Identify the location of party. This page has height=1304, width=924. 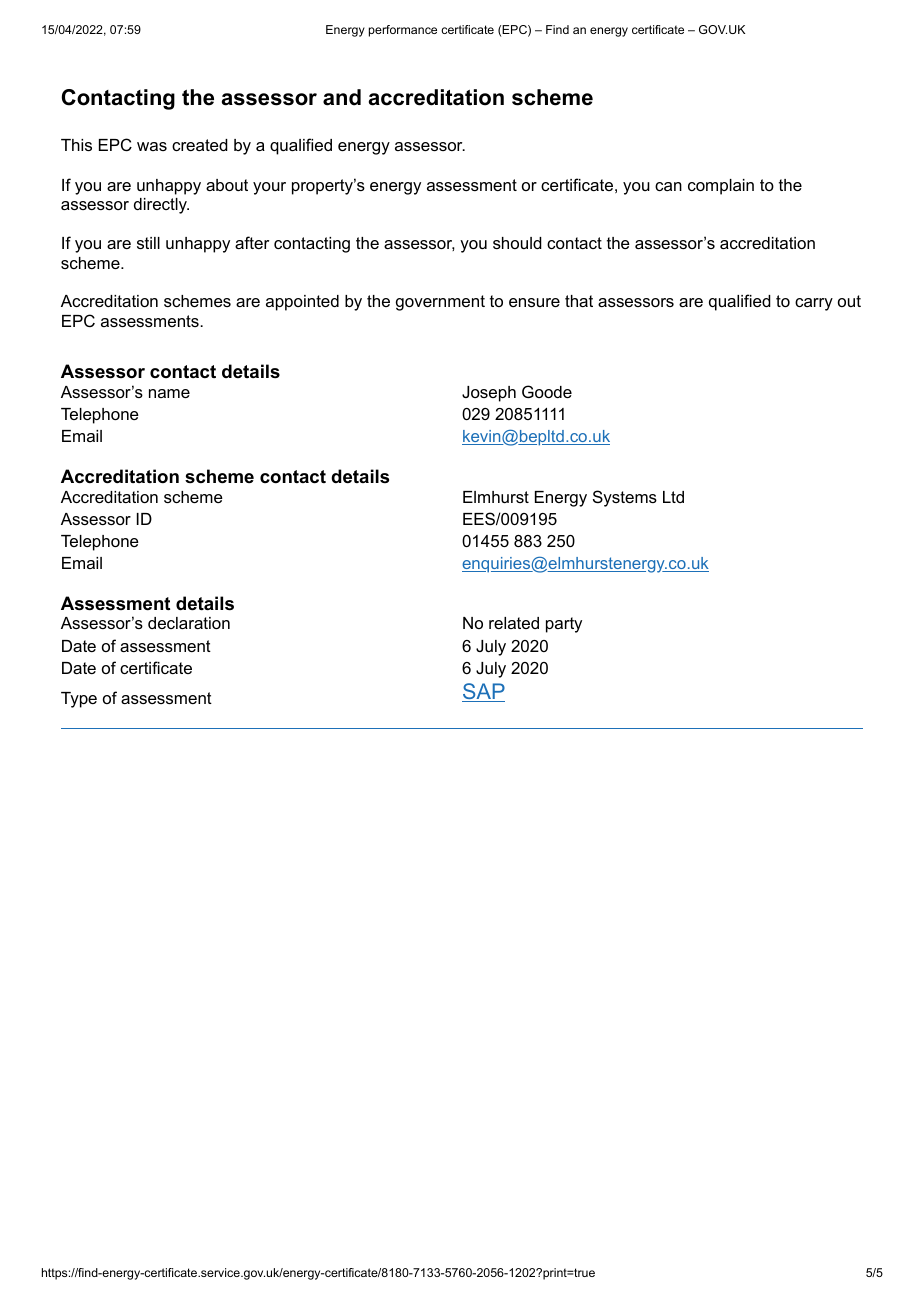
(564, 625).
